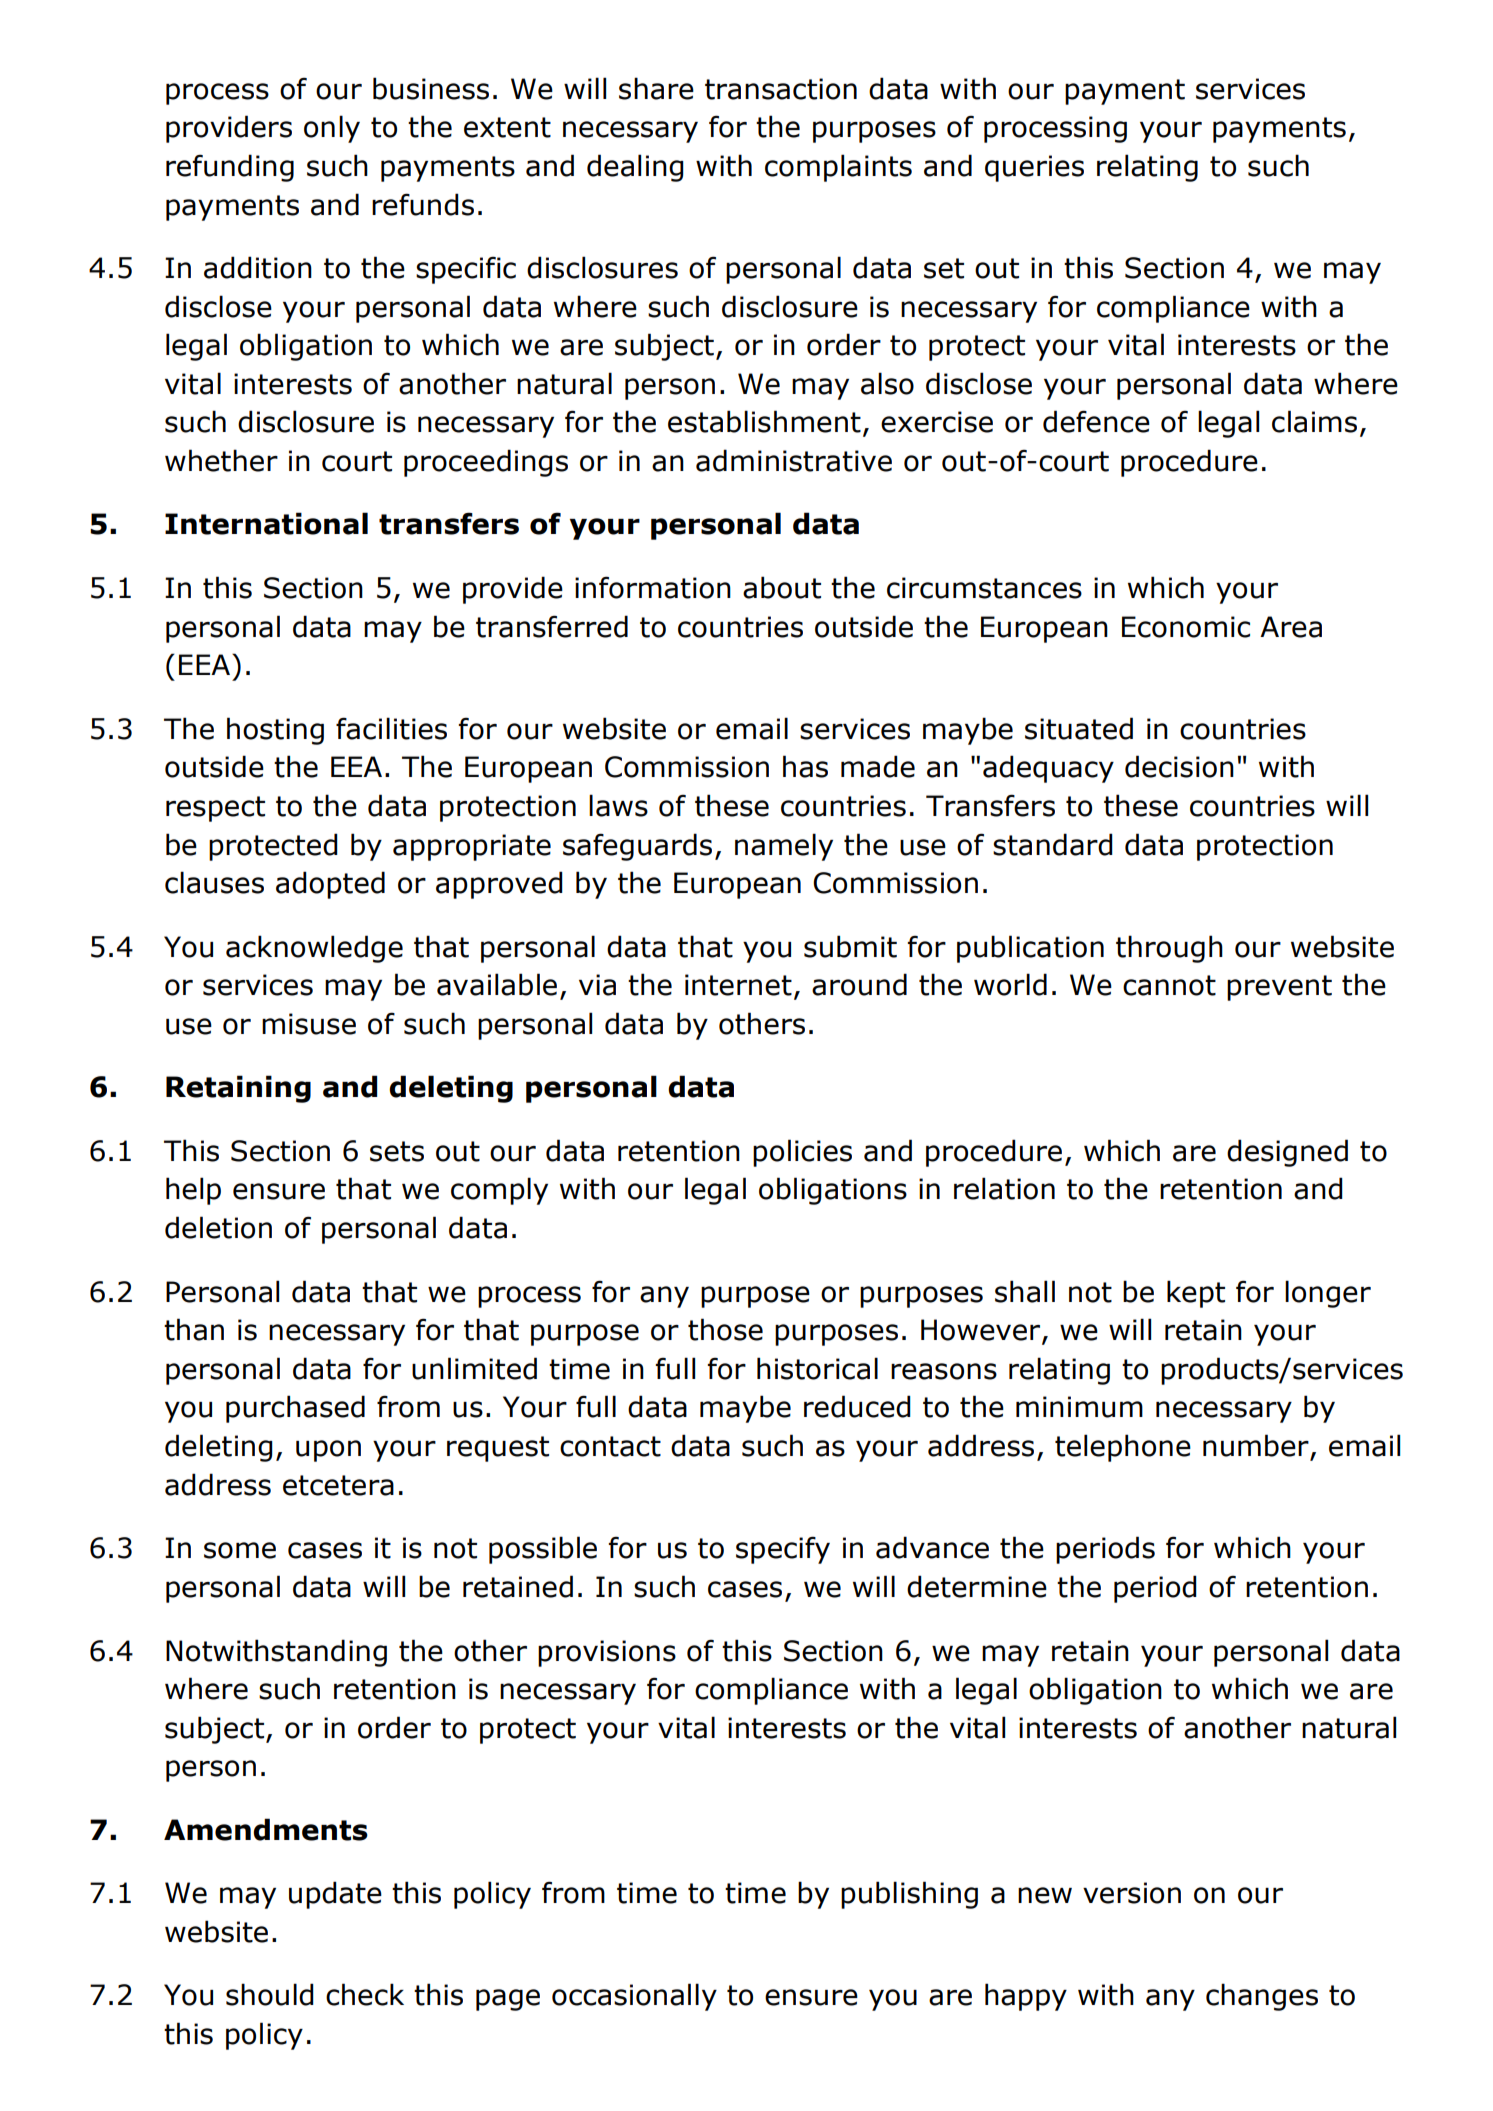  Describe the element at coordinates (1132, 1893) in the image. I see `version` at that location.
